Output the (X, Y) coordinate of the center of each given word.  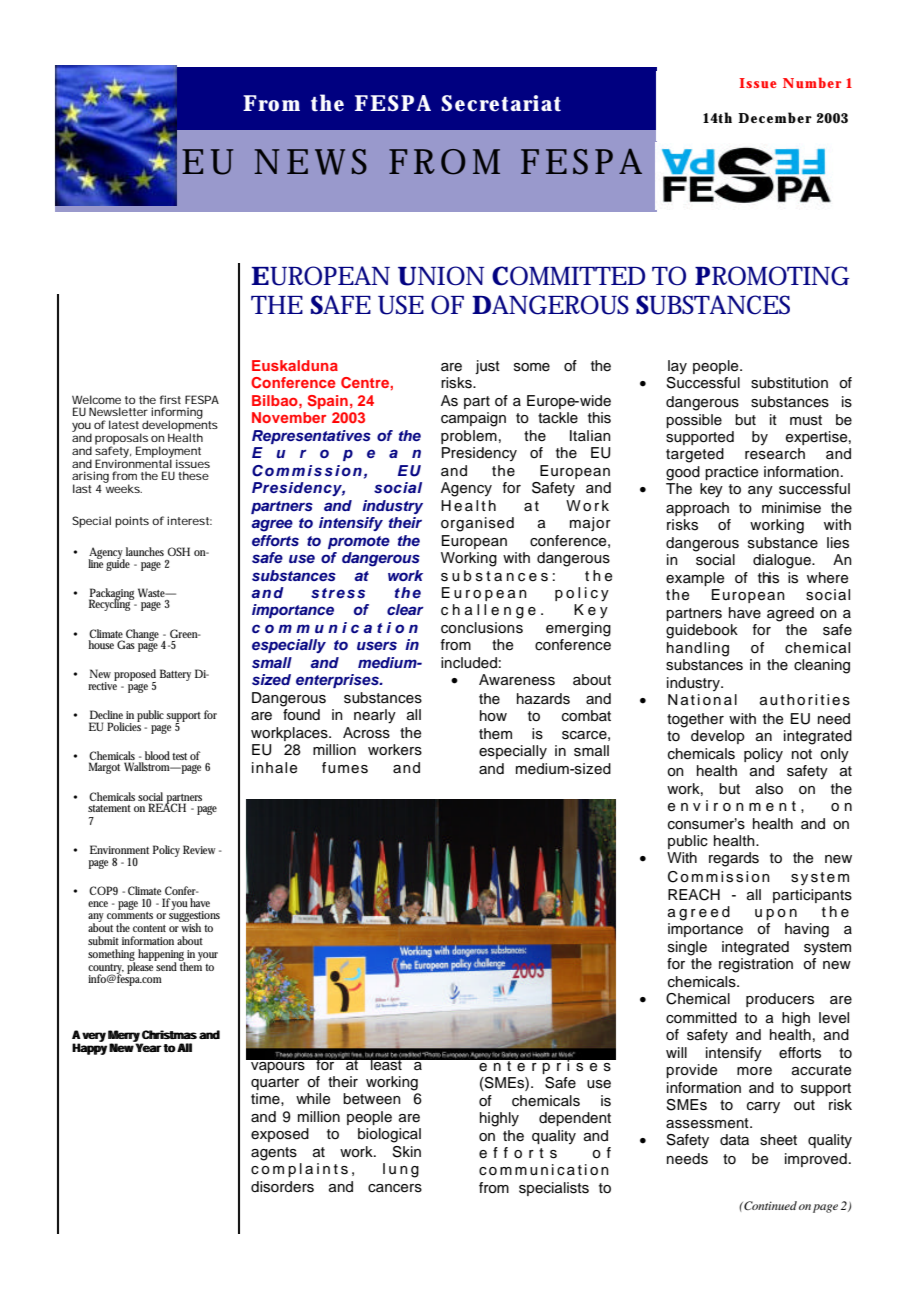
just (487, 367)
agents (274, 1154)
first (170, 399)
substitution (789, 383)
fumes (345, 768)
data (734, 1140)
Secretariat (501, 103)
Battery (175, 675)
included (469, 663)
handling (698, 649)
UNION (441, 276)
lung (401, 1170)
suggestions (194, 917)
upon (776, 914)
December (775, 117)
